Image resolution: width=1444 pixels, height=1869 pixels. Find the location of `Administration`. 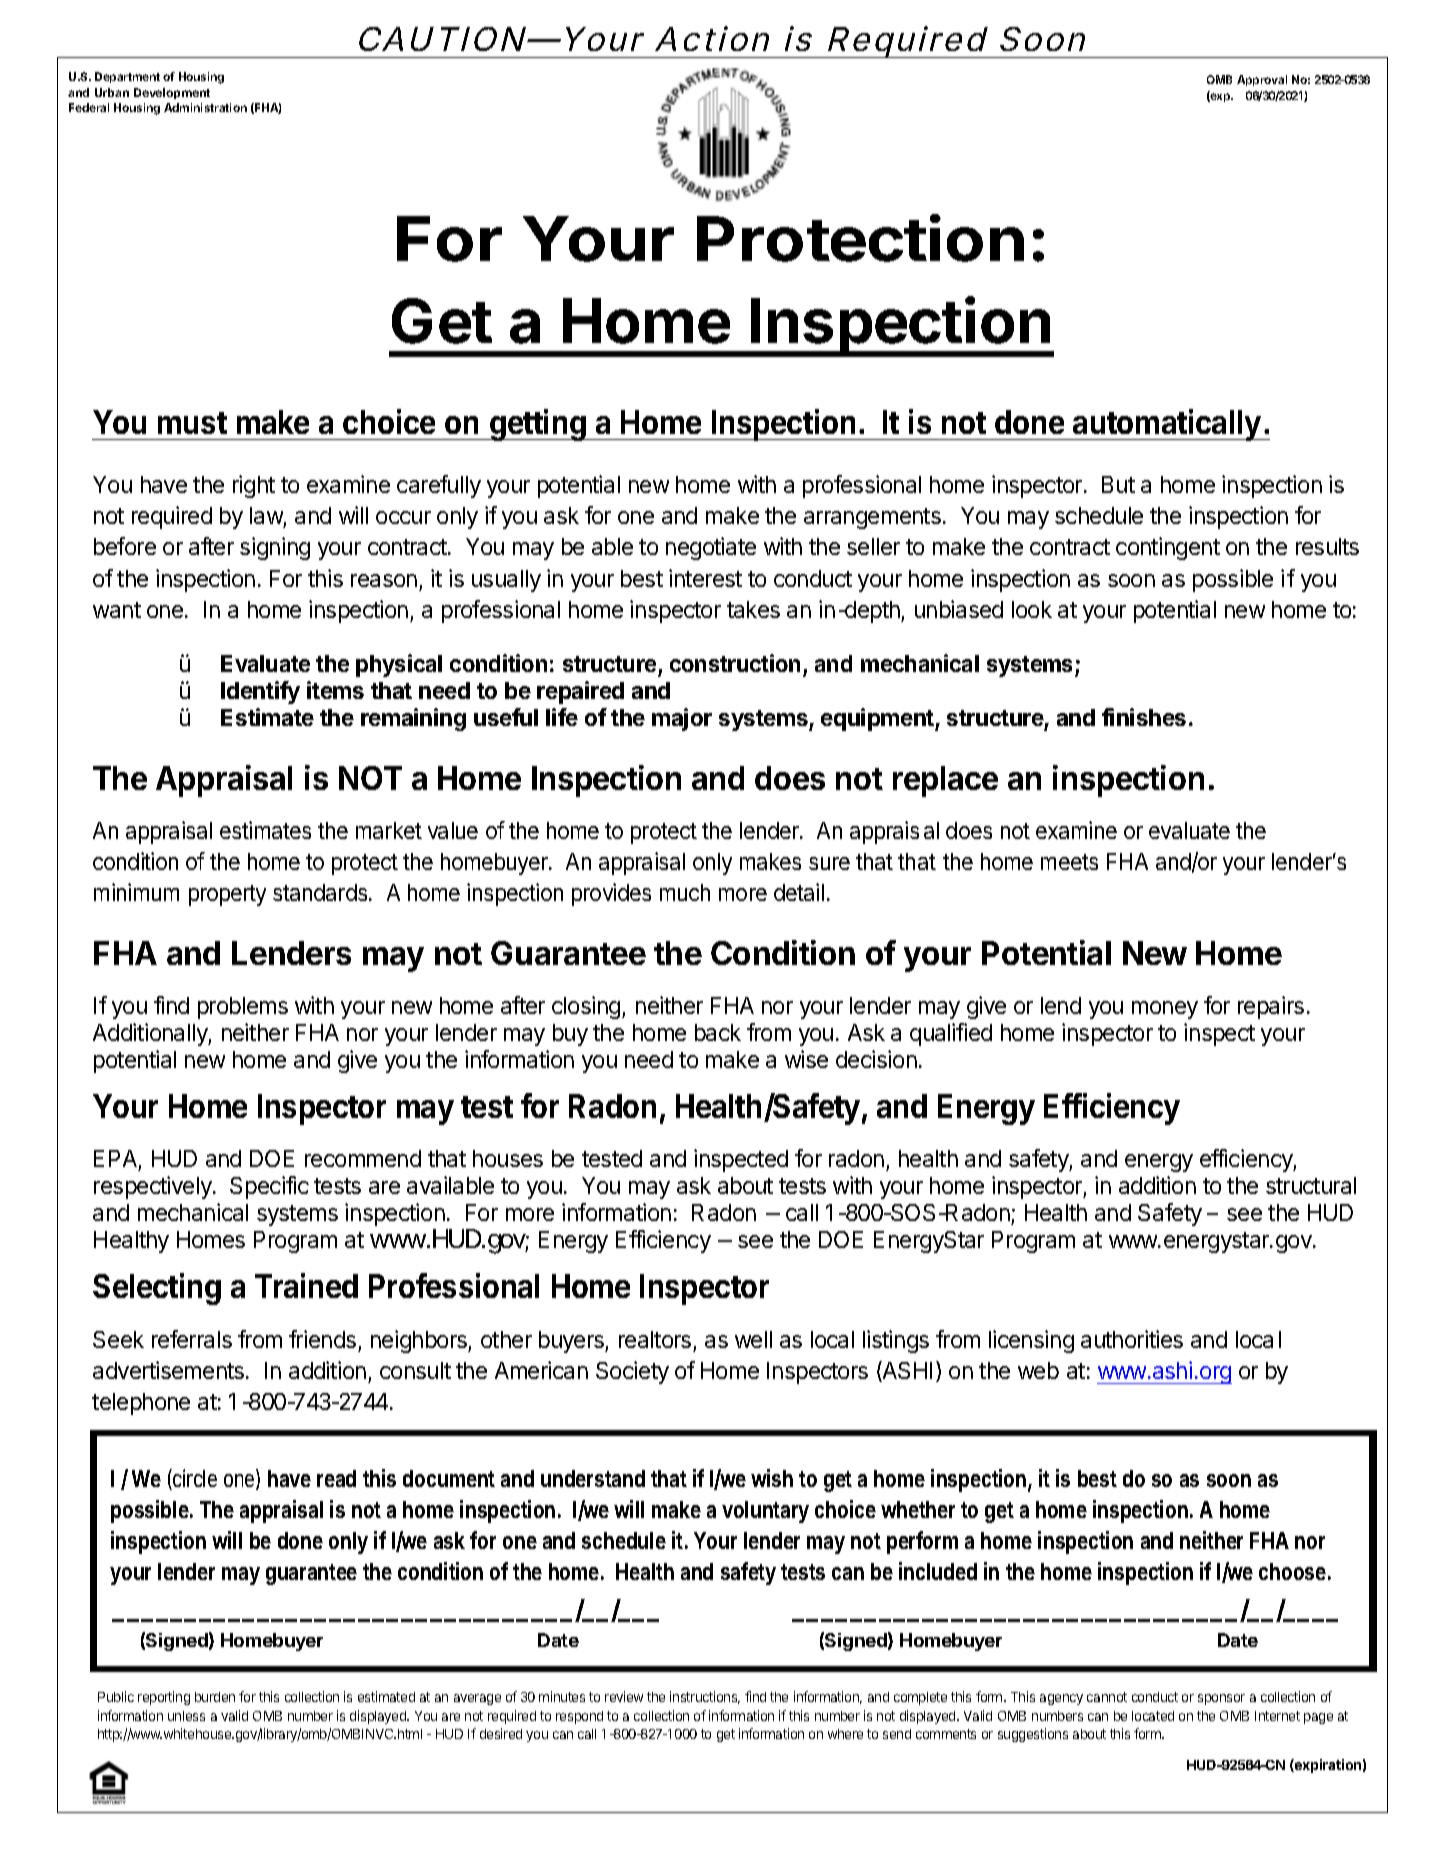

Administration is located at coordinates (205, 107).
